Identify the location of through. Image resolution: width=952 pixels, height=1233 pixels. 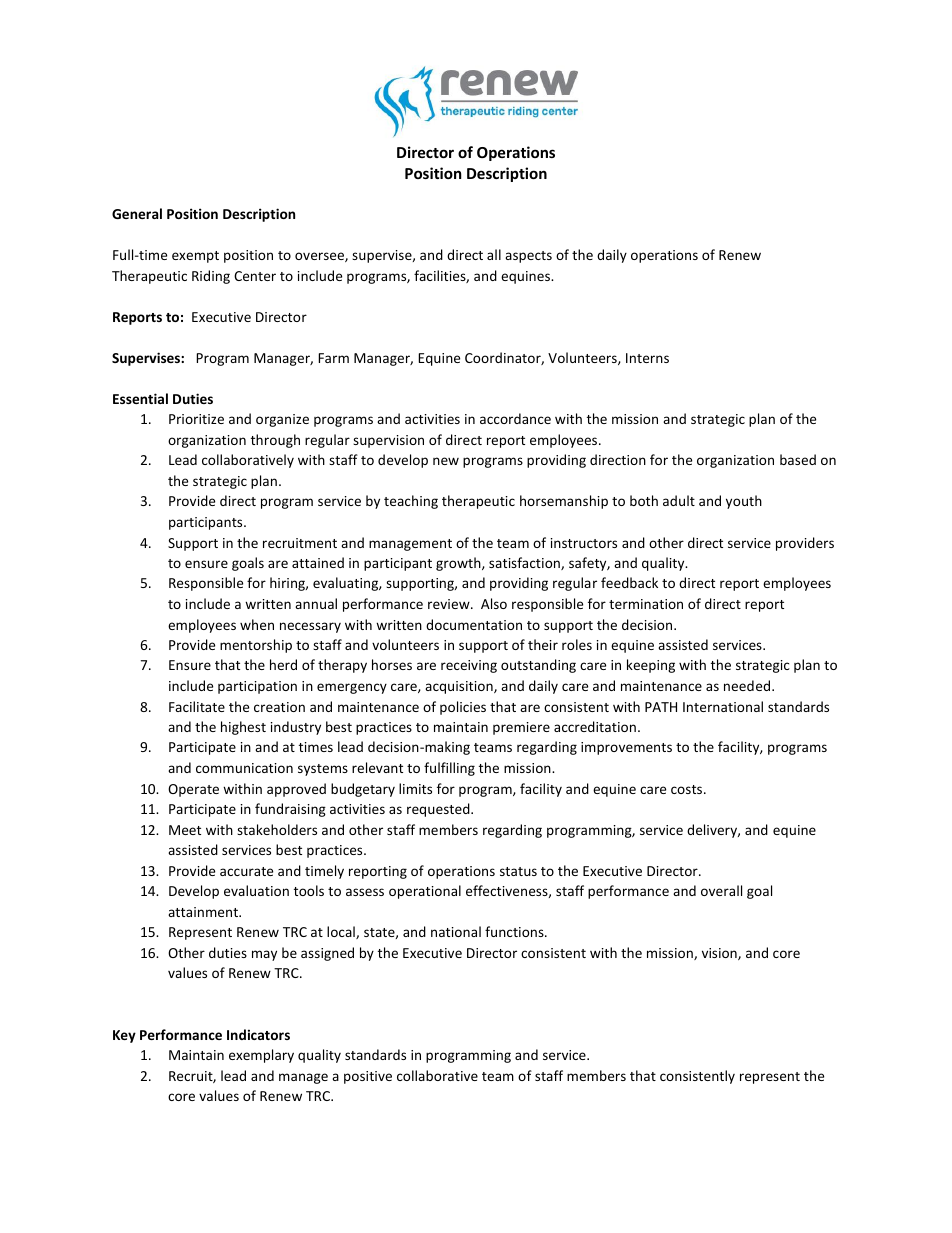
(275, 441).
